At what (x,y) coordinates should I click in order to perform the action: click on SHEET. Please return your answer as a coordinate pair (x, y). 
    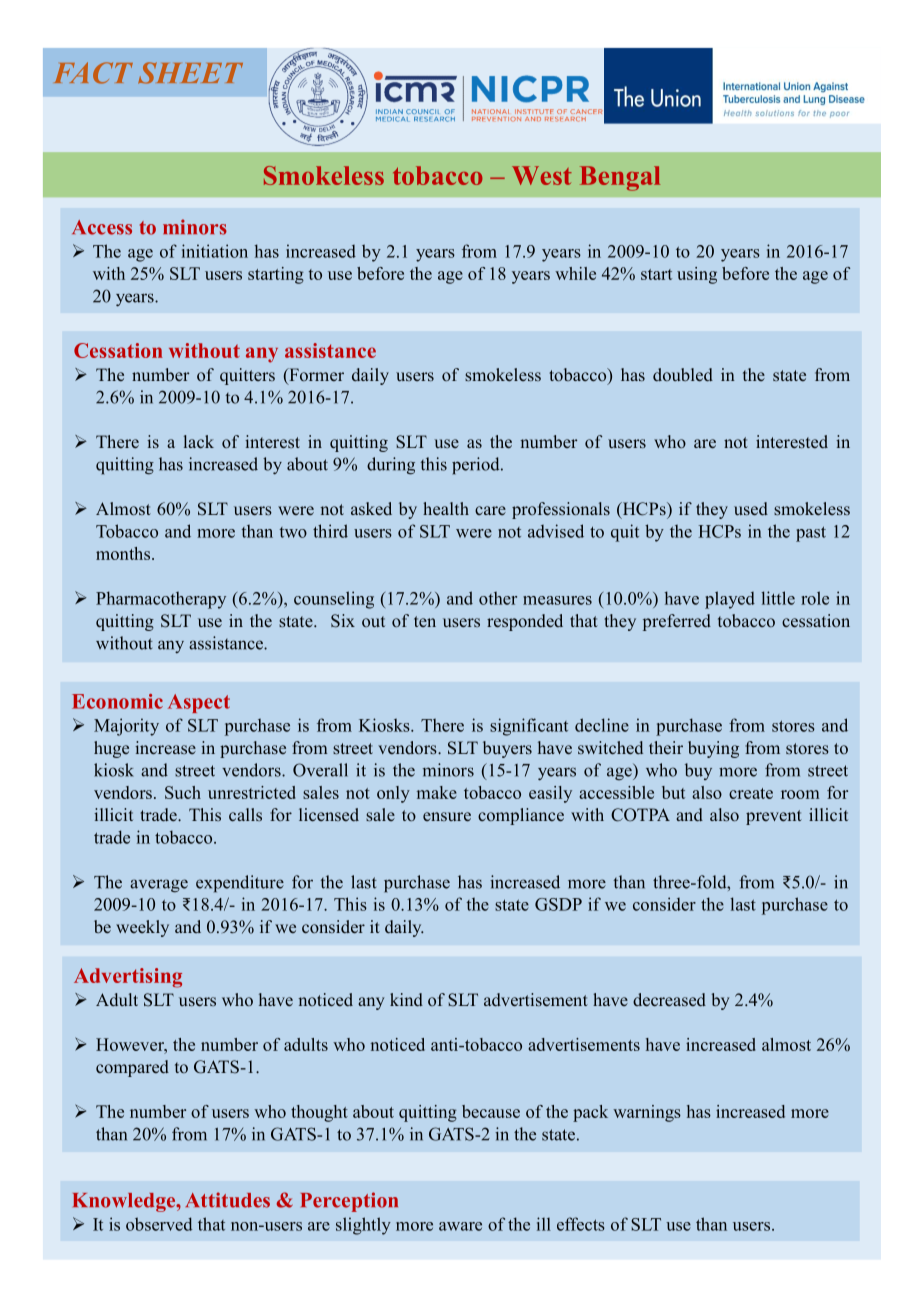
    Looking at the image, I should click on (190, 73).
